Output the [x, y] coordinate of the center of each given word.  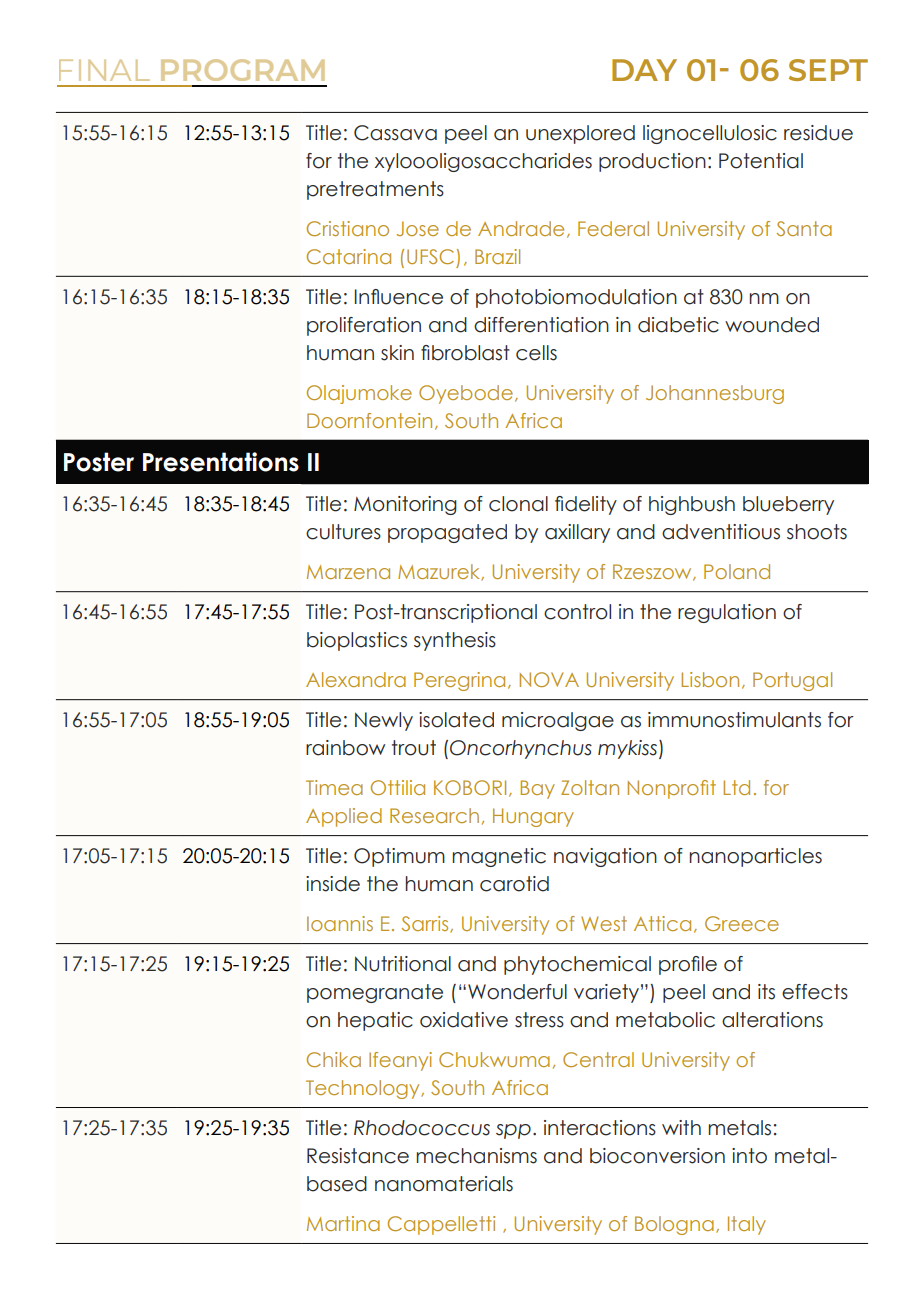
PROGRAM [243, 70]
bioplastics [357, 641]
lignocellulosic [710, 134]
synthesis [455, 641]
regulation [727, 613]
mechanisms [476, 1156]
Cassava [395, 133]
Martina [343, 1223]
